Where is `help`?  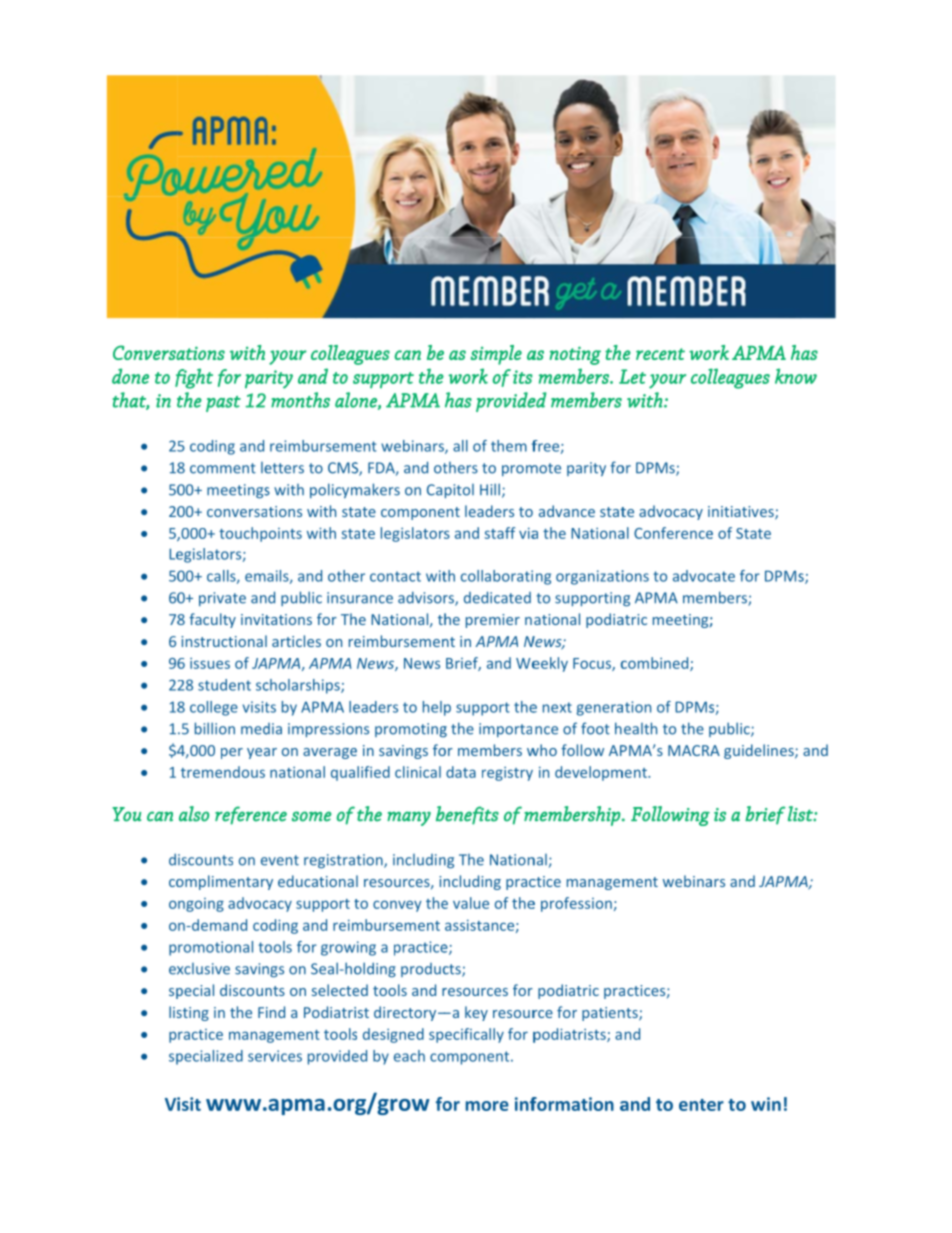 help is located at coordinates (437, 708).
